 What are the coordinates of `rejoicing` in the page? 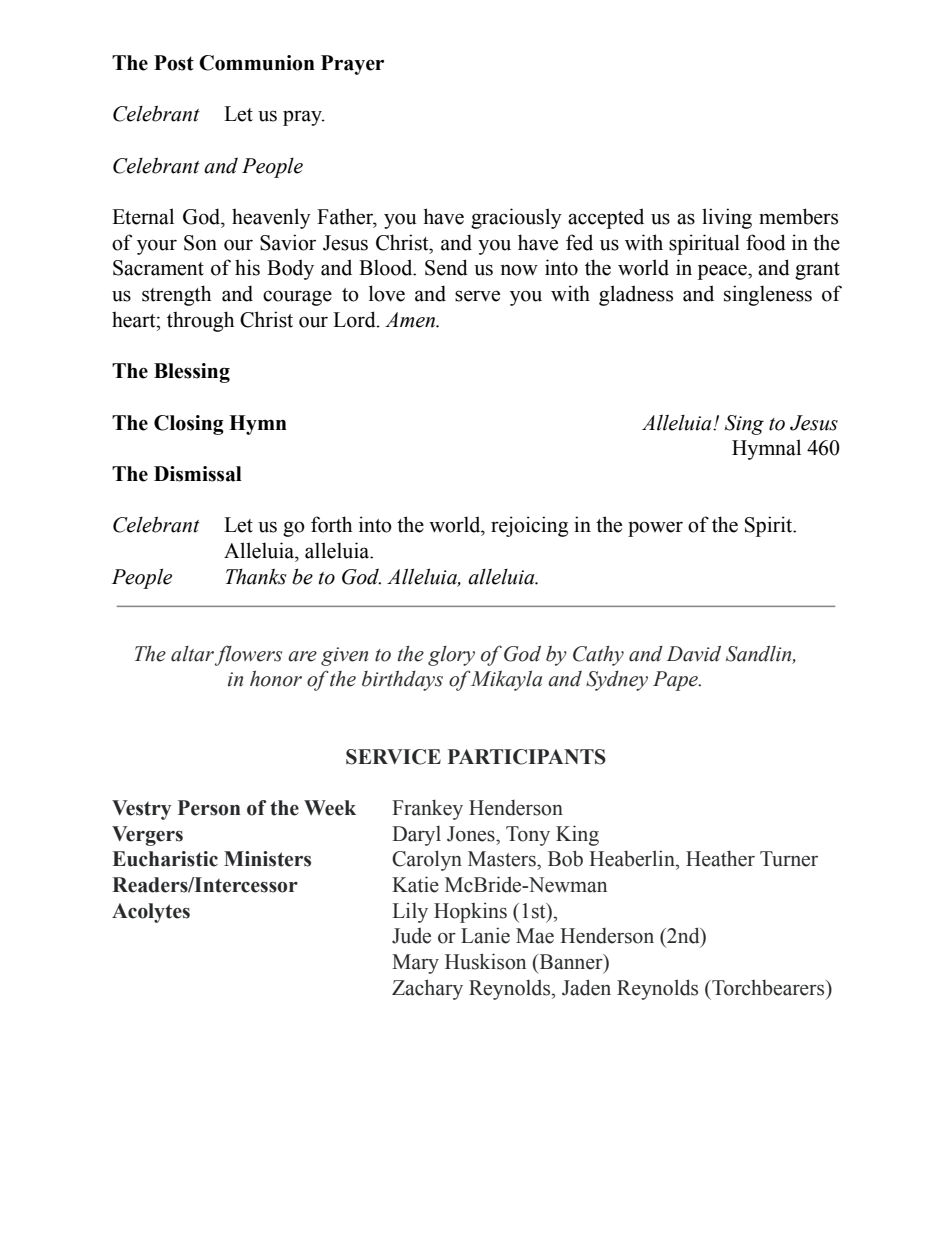 It's located at (529, 526).
